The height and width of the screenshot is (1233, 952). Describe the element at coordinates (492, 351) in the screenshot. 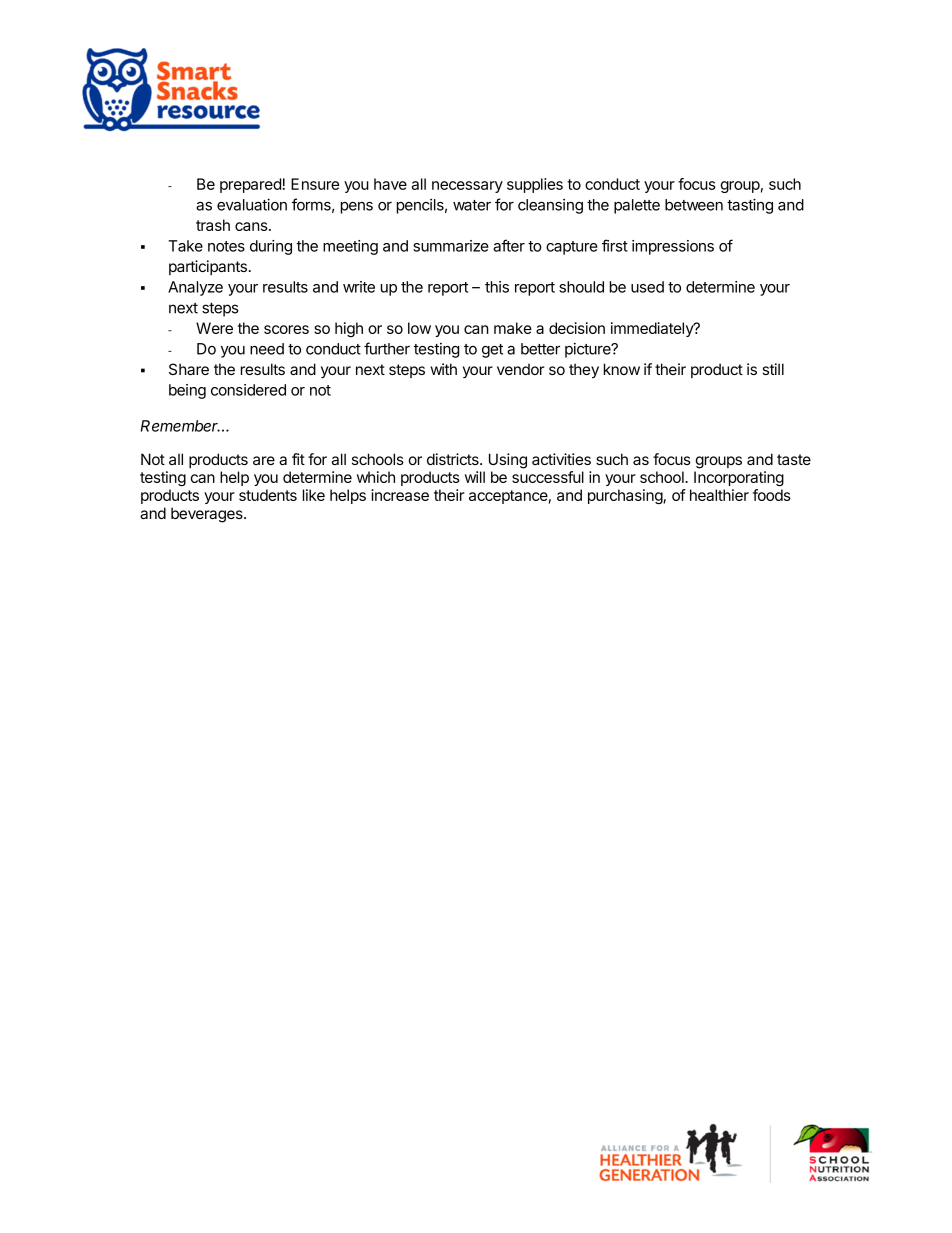

I see `get` at that location.
